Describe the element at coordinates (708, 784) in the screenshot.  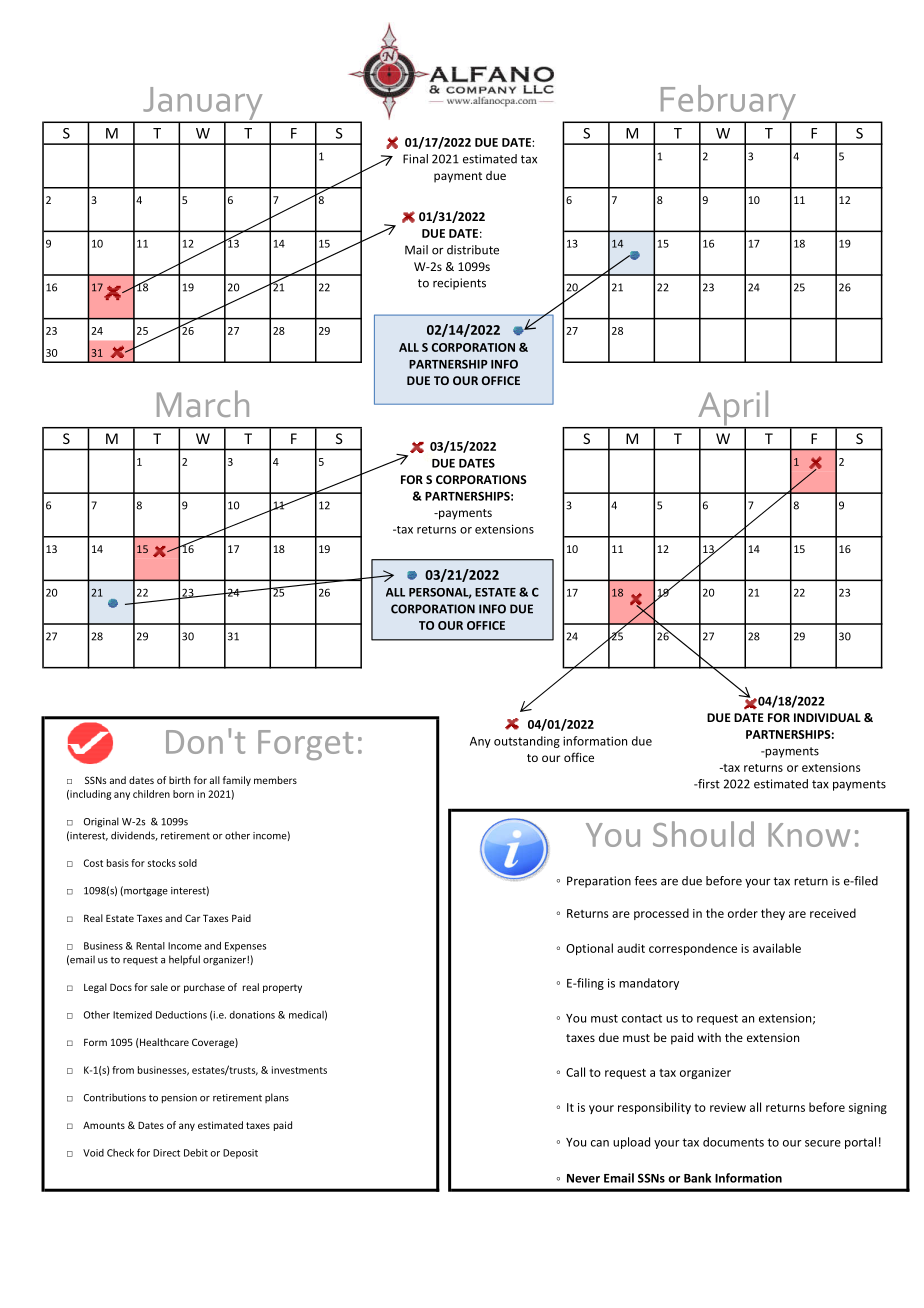
I see `first` at that location.
